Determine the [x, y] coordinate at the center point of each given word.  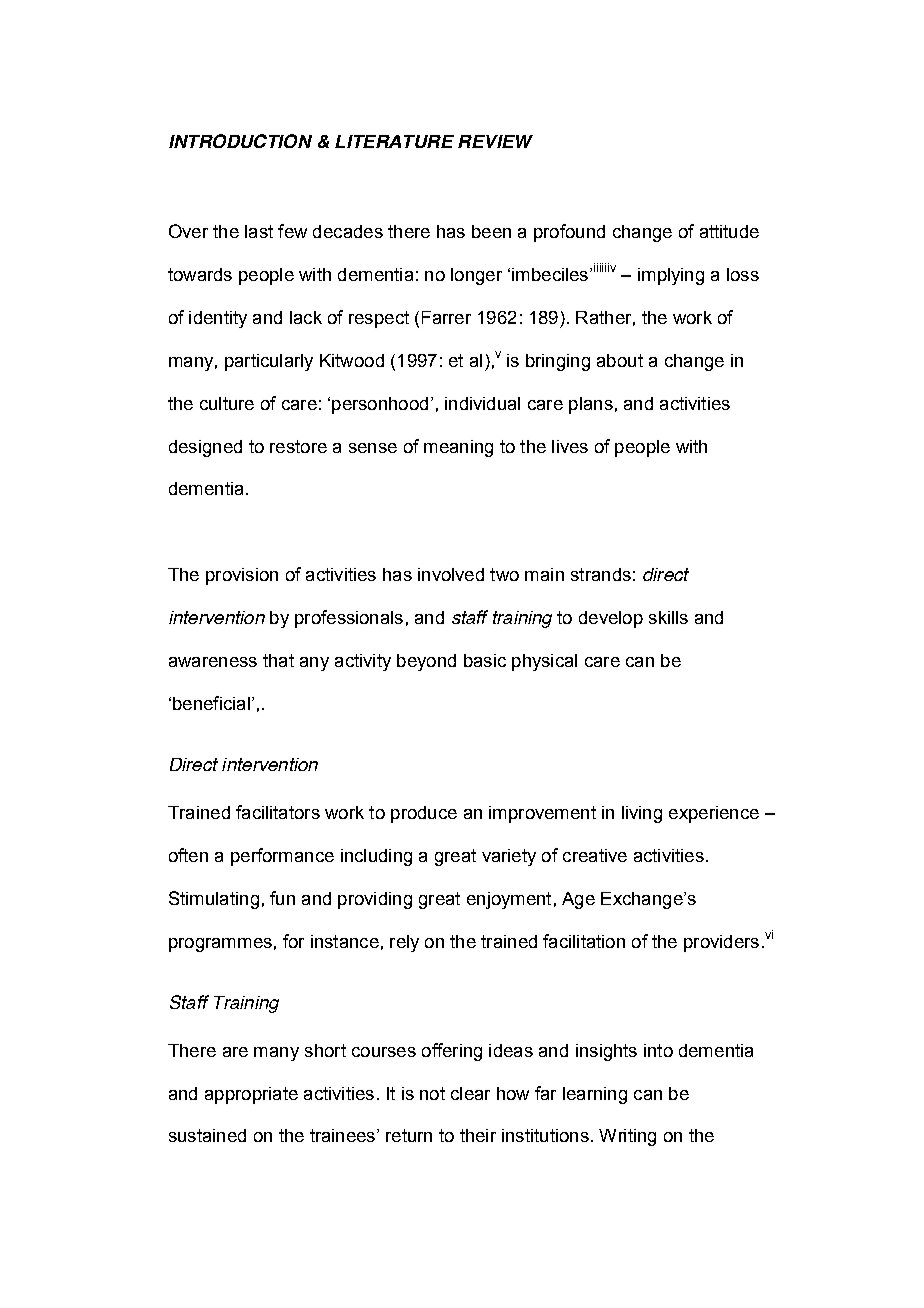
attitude [729, 231]
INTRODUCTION [240, 141]
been [491, 231]
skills [668, 617]
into [658, 1050]
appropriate [251, 1095]
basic [485, 660]
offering [452, 1052]
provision [242, 576]
